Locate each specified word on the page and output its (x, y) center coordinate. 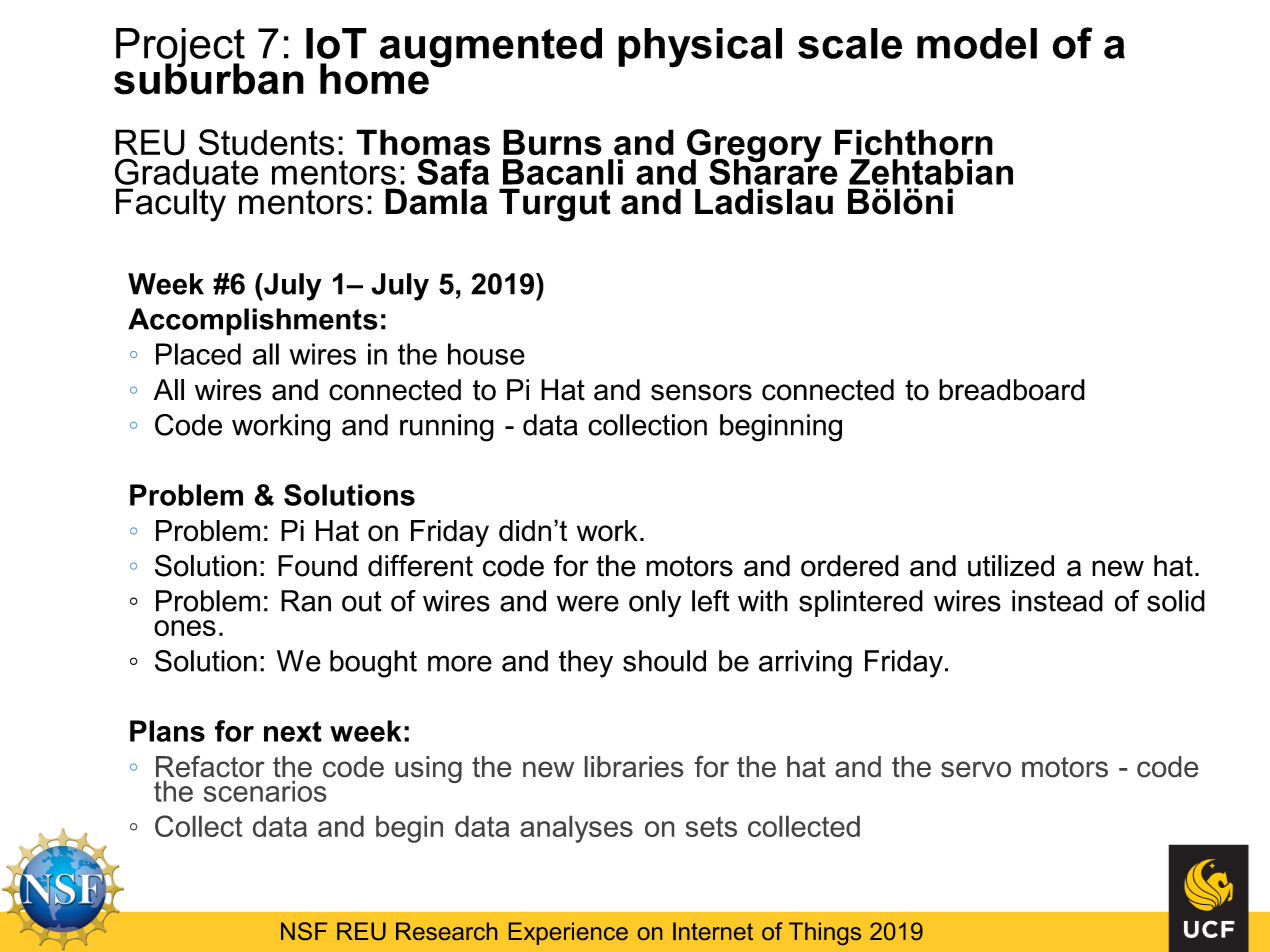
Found (317, 566)
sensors (701, 392)
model (977, 43)
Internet (713, 931)
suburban (209, 78)
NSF (304, 931)
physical (700, 48)
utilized (1011, 566)
